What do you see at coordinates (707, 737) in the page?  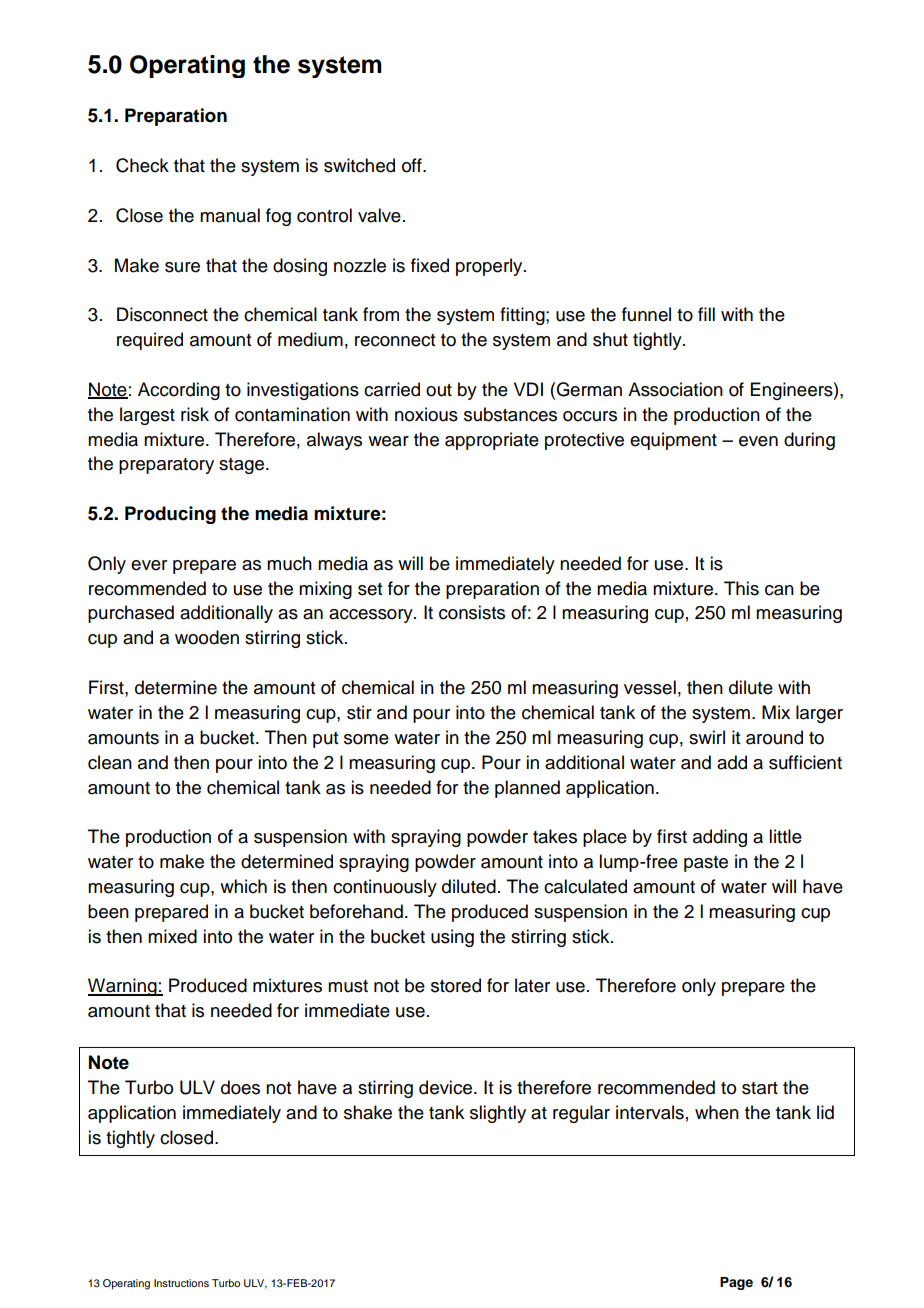 I see `swirl` at bounding box center [707, 737].
